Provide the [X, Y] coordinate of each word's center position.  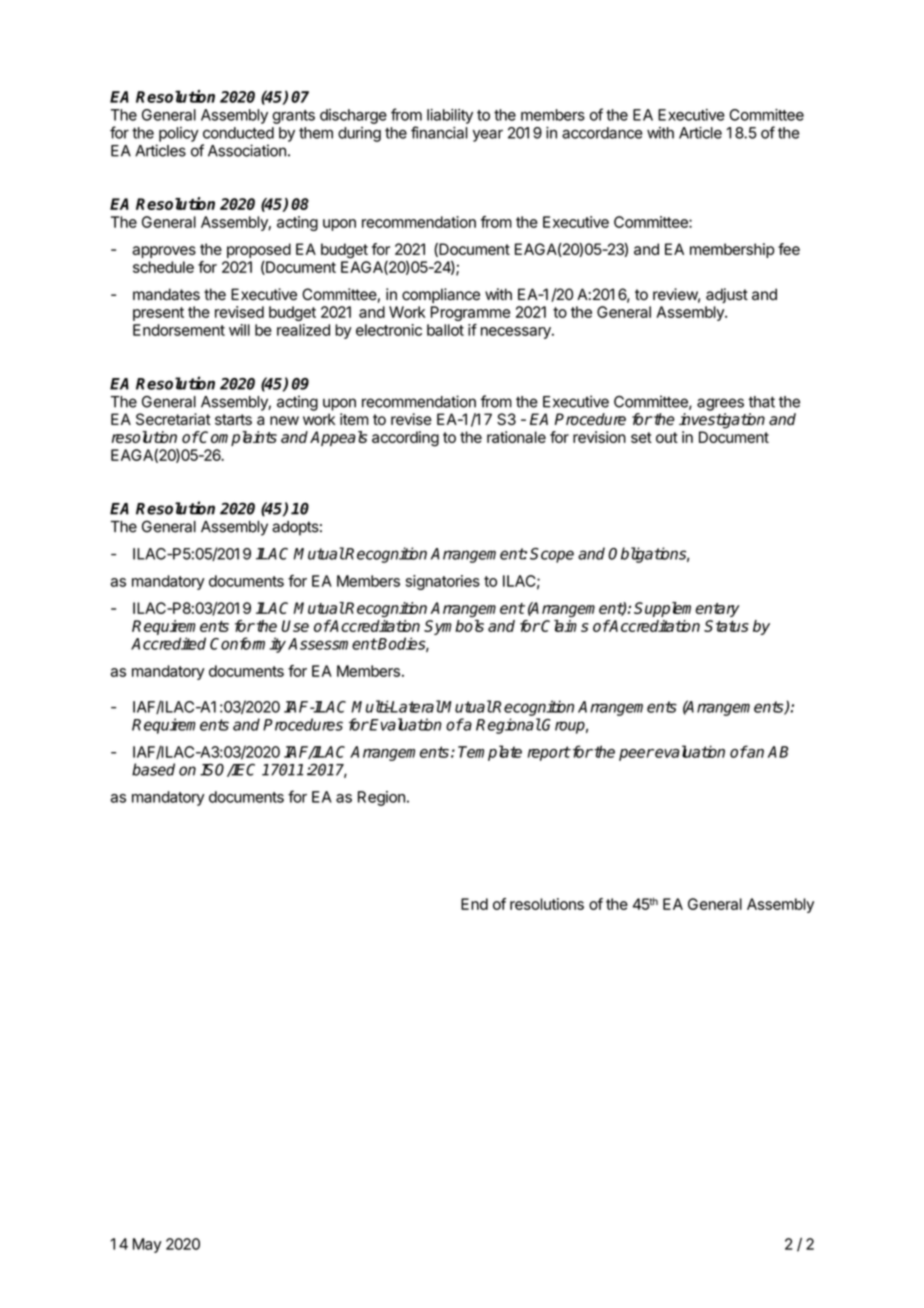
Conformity [248, 645]
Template [490, 753]
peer [636, 755]
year [488, 135]
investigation [722, 421]
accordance [602, 133]
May [147, 1245]
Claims [564, 626]
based [153, 769]
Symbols [454, 627]
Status [726, 626]
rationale [516, 437]
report [549, 753]
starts [233, 419]
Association [247, 150]
